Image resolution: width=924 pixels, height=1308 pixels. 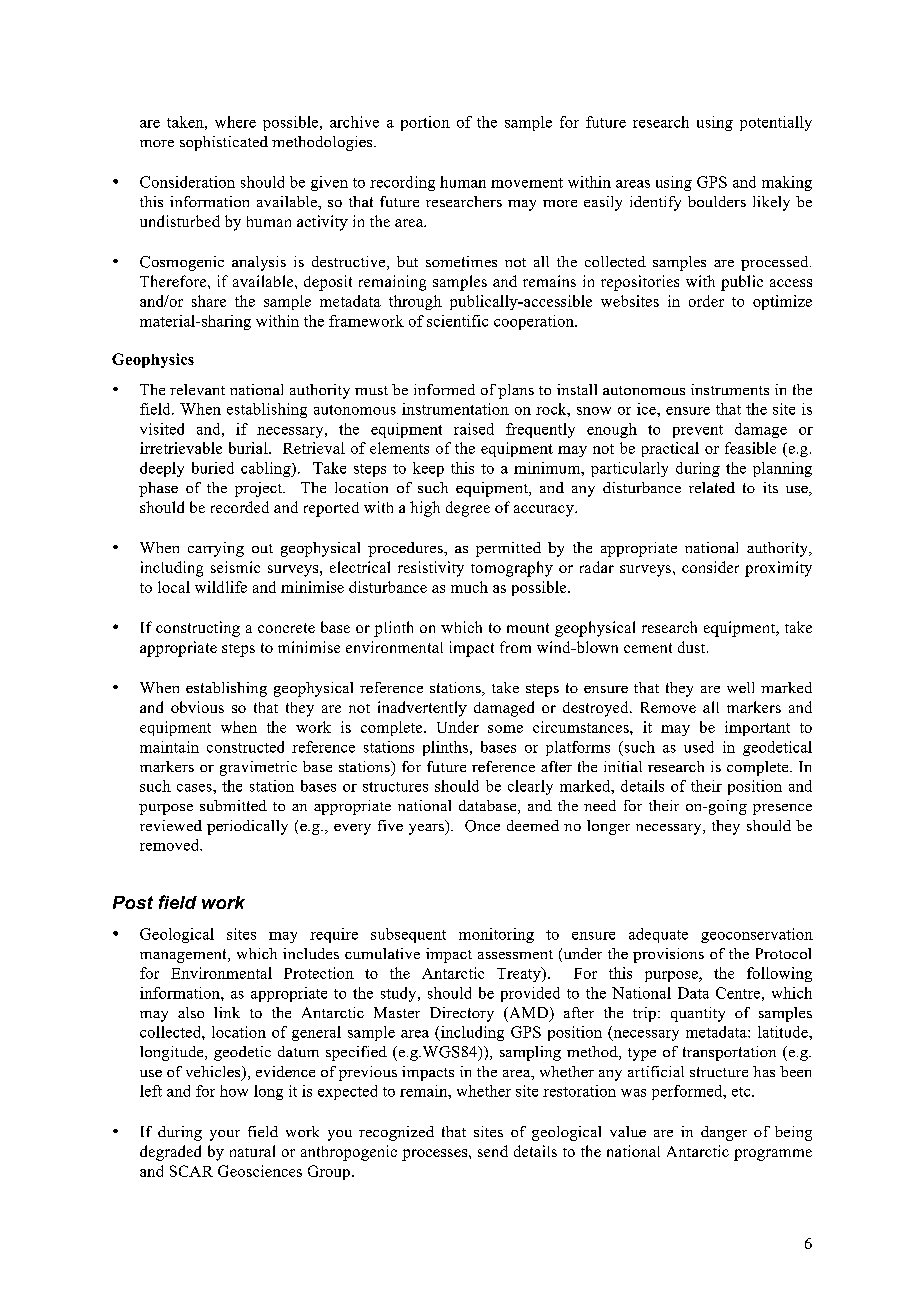 I want to click on portion, so click(x=425, y=123).
